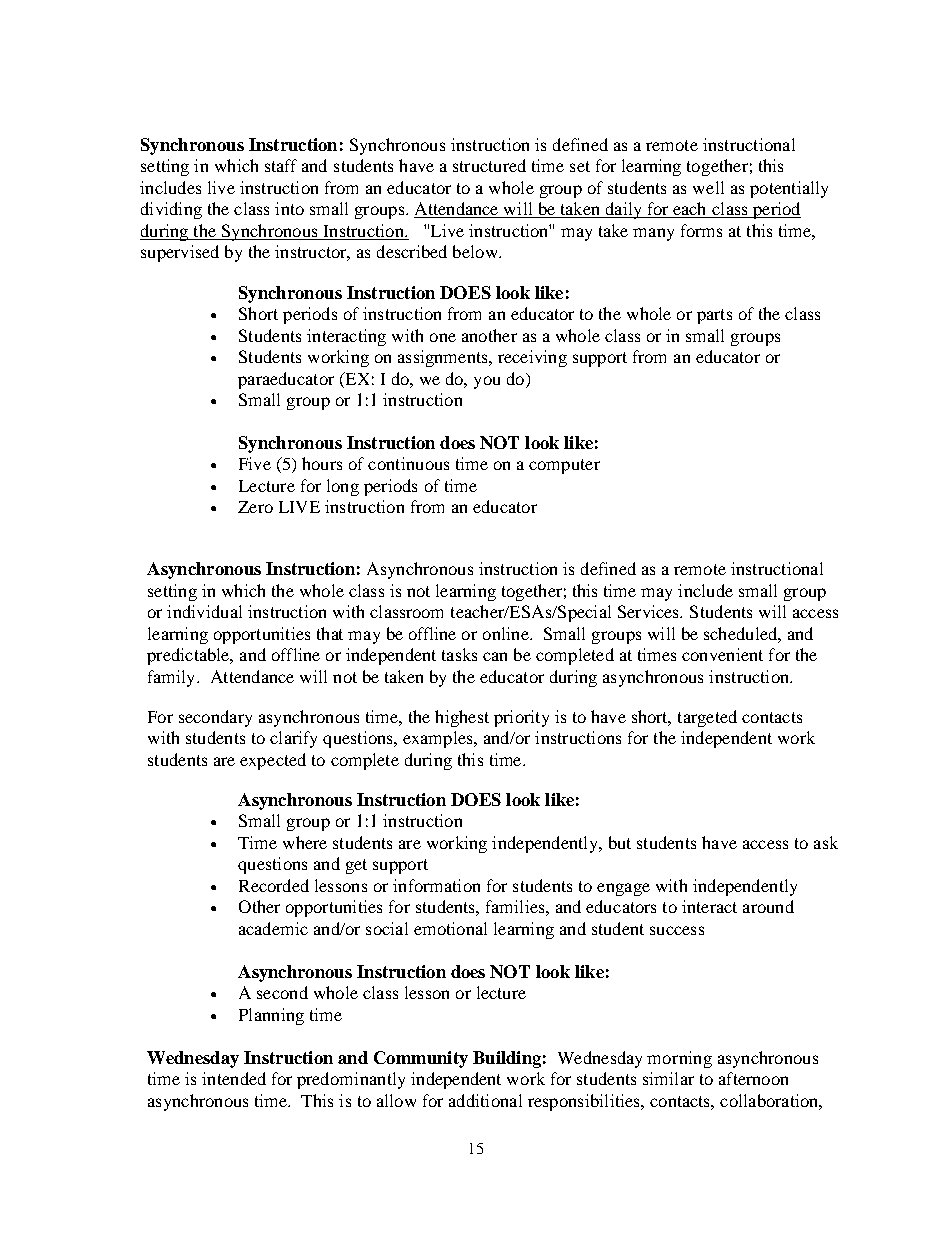  I want to click on expected, so click(273, 761).
